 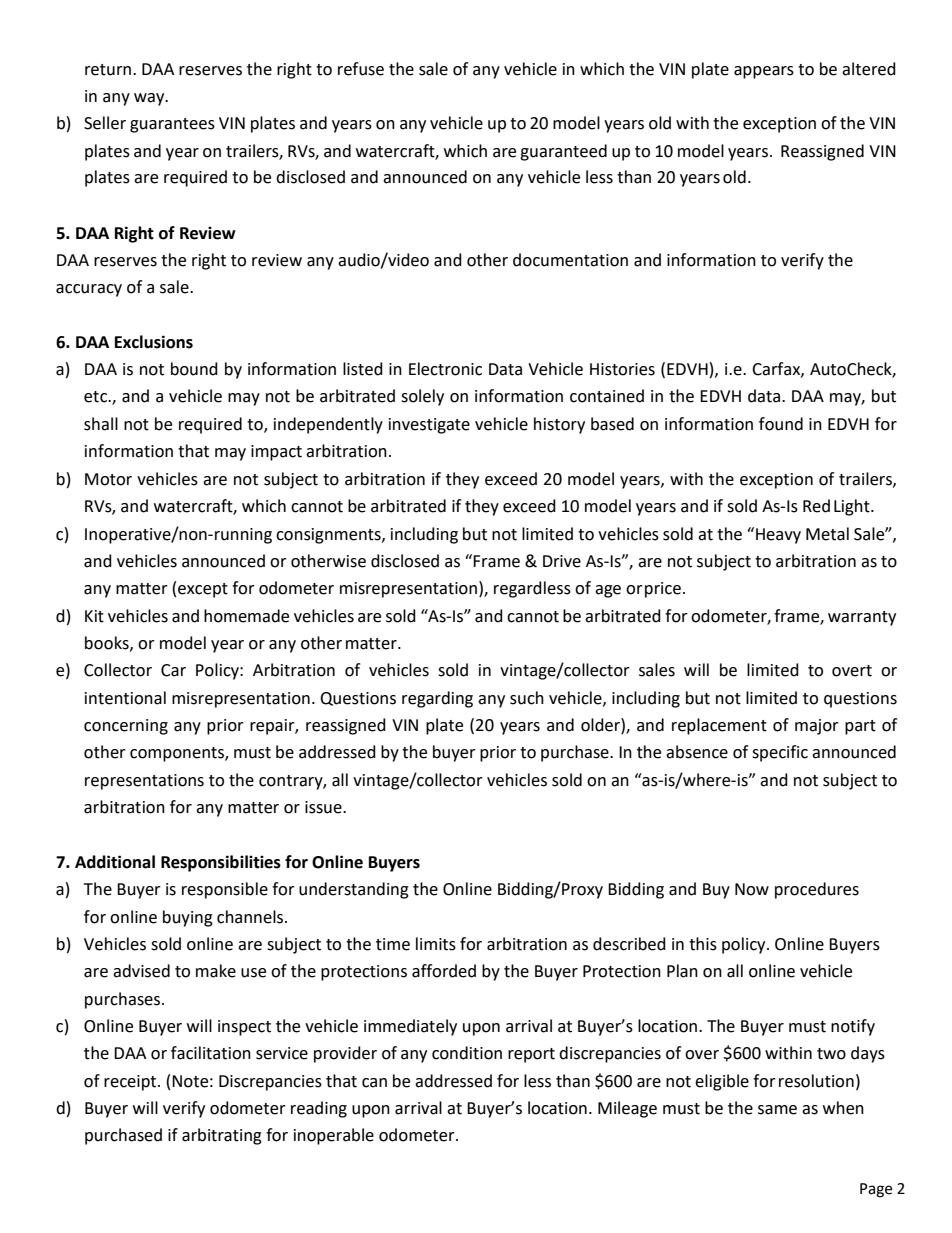 I want to click on regarding, so click(x=437, y=699).
